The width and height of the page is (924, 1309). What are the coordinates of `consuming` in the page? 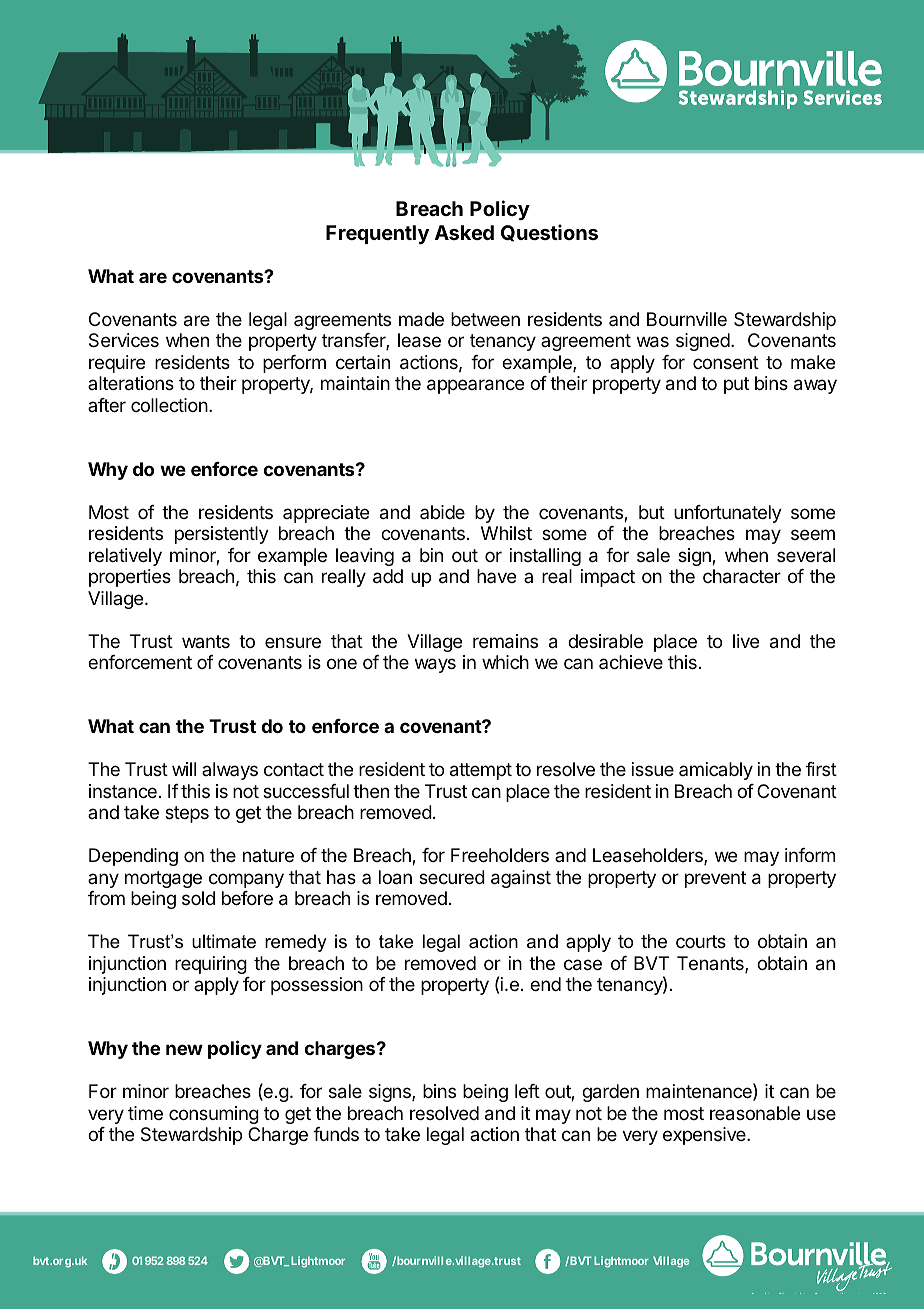 It's located at (214, 1115).
